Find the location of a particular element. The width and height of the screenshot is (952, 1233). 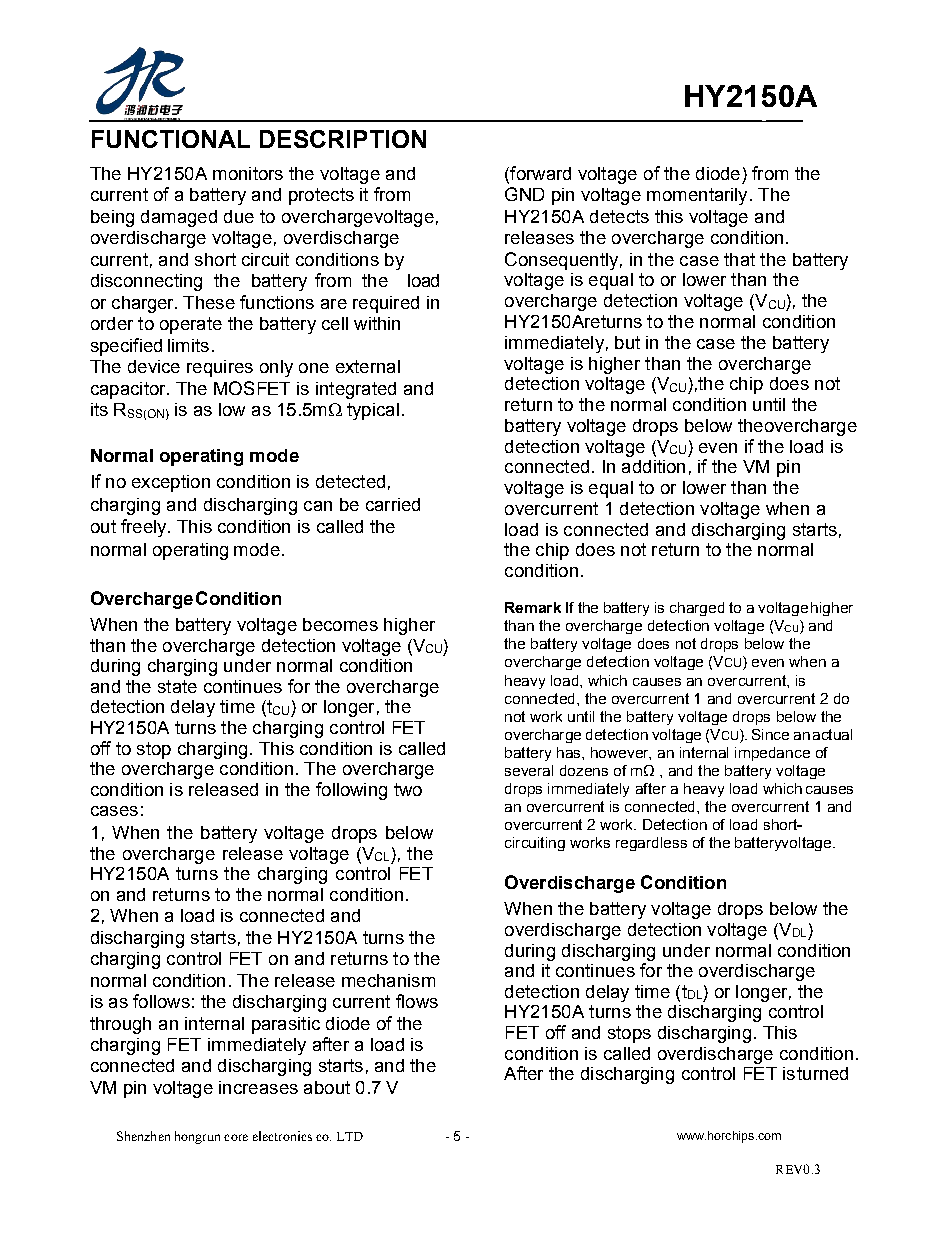

LTD is located at coordinates (350, 1136).
